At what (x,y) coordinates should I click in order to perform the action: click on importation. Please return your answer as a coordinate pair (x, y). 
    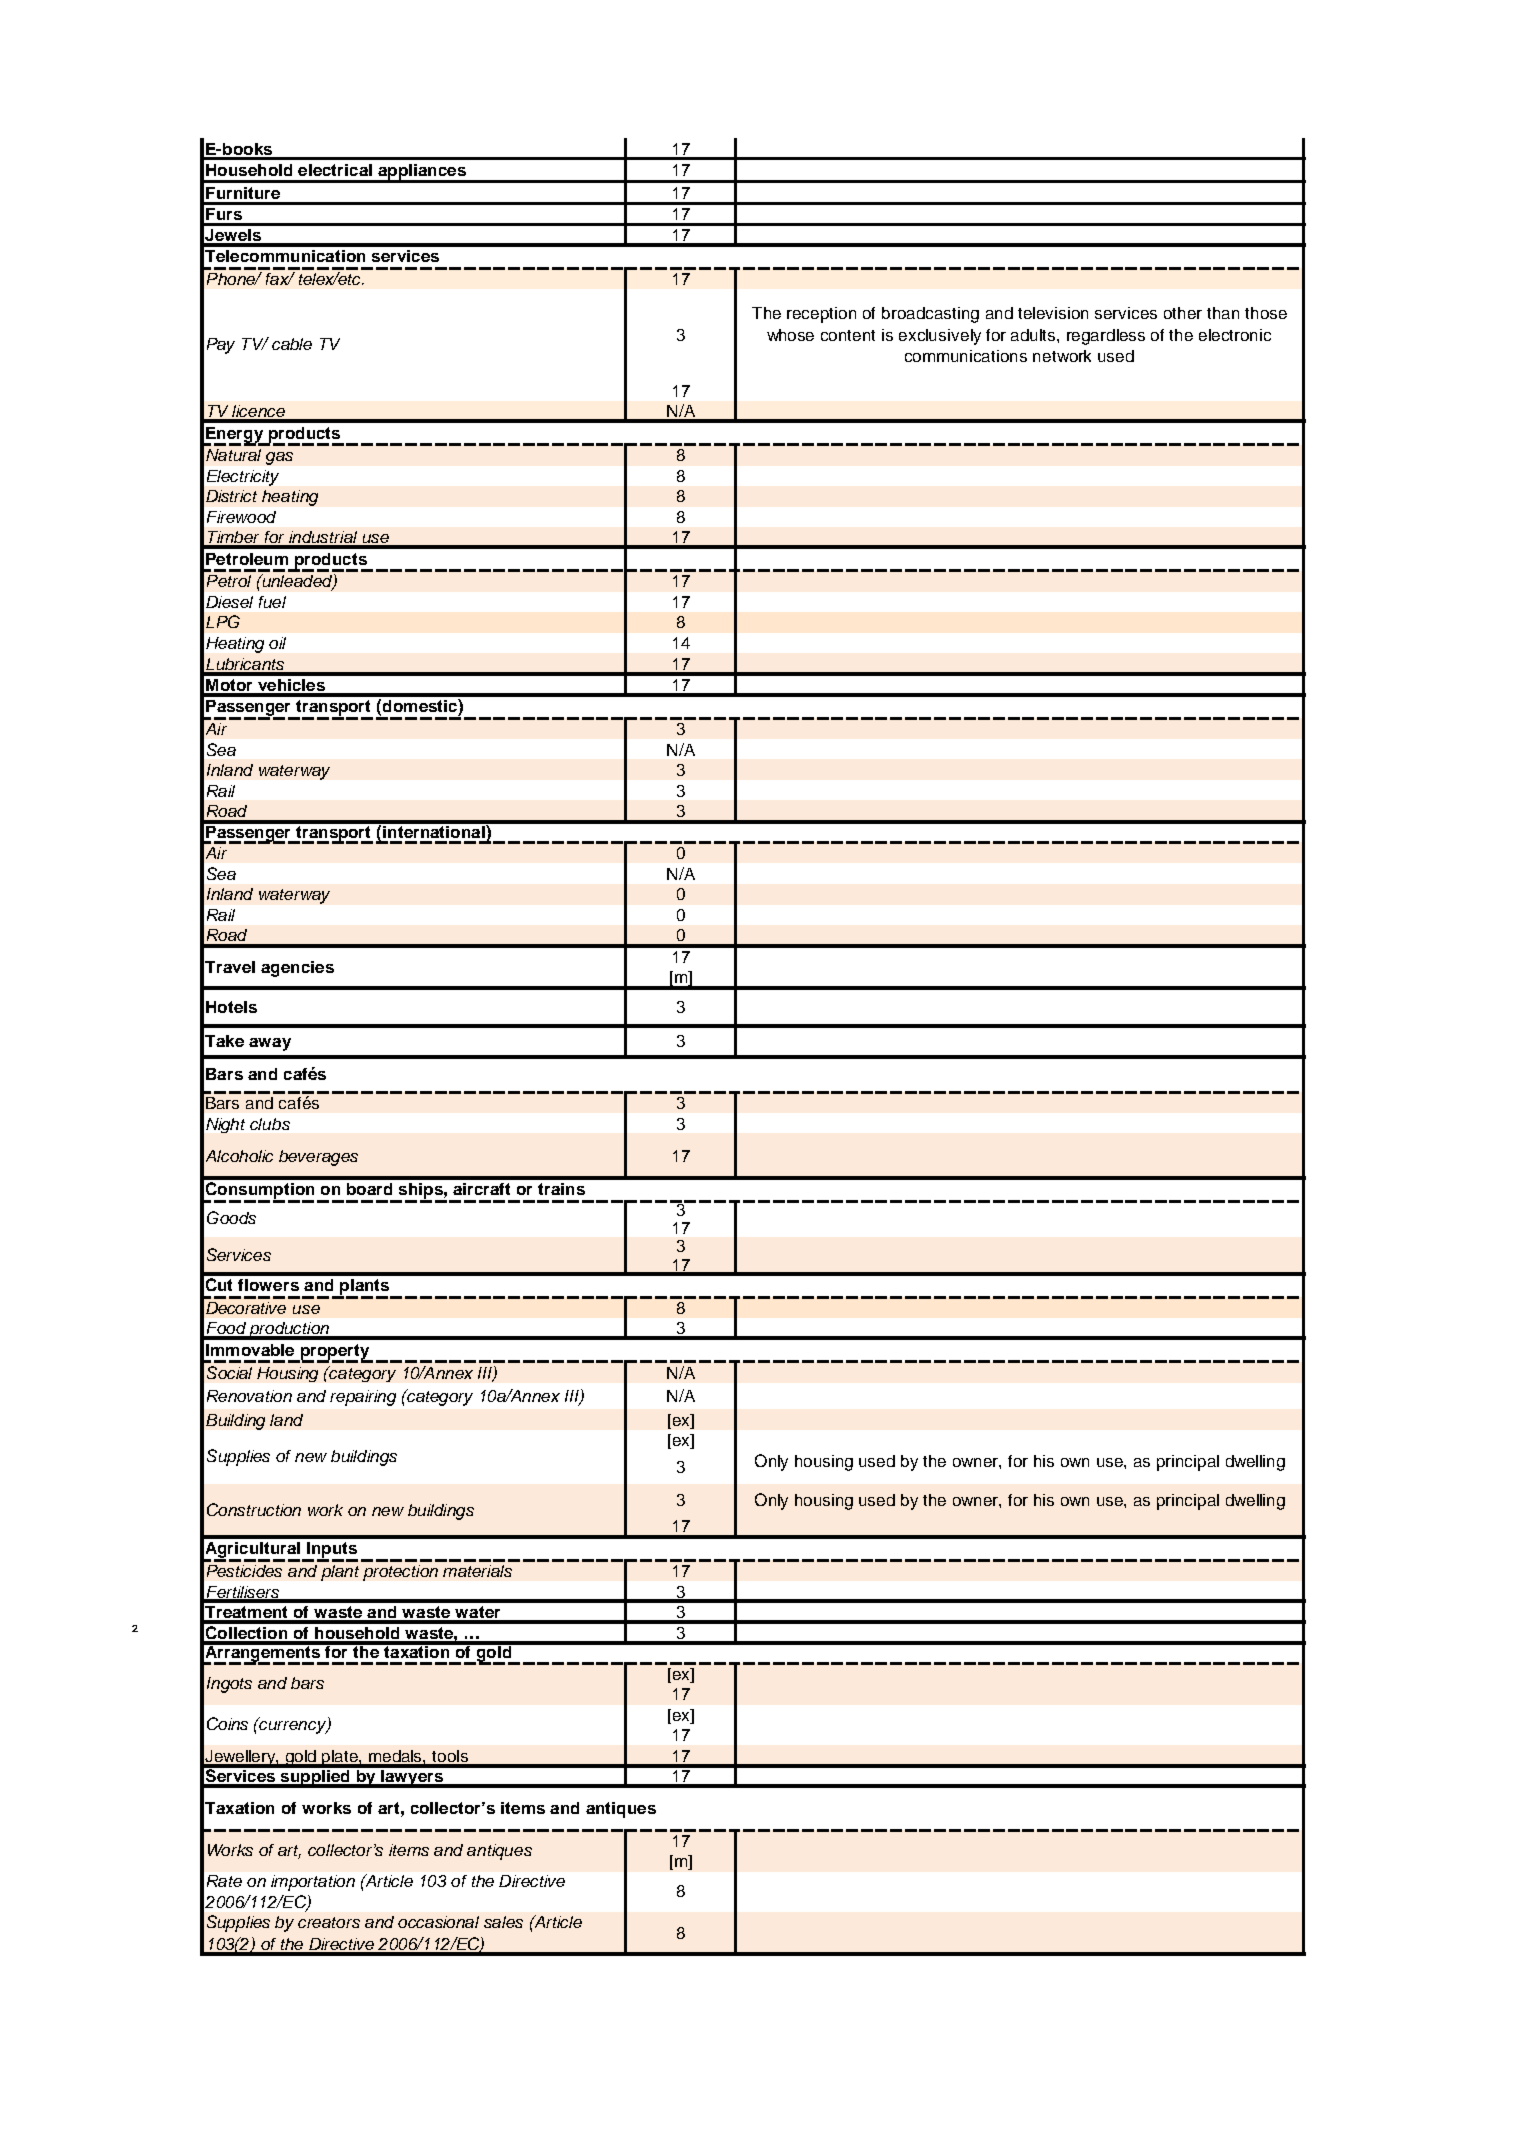
    Looking at the image, I should click on (313, 1883).
